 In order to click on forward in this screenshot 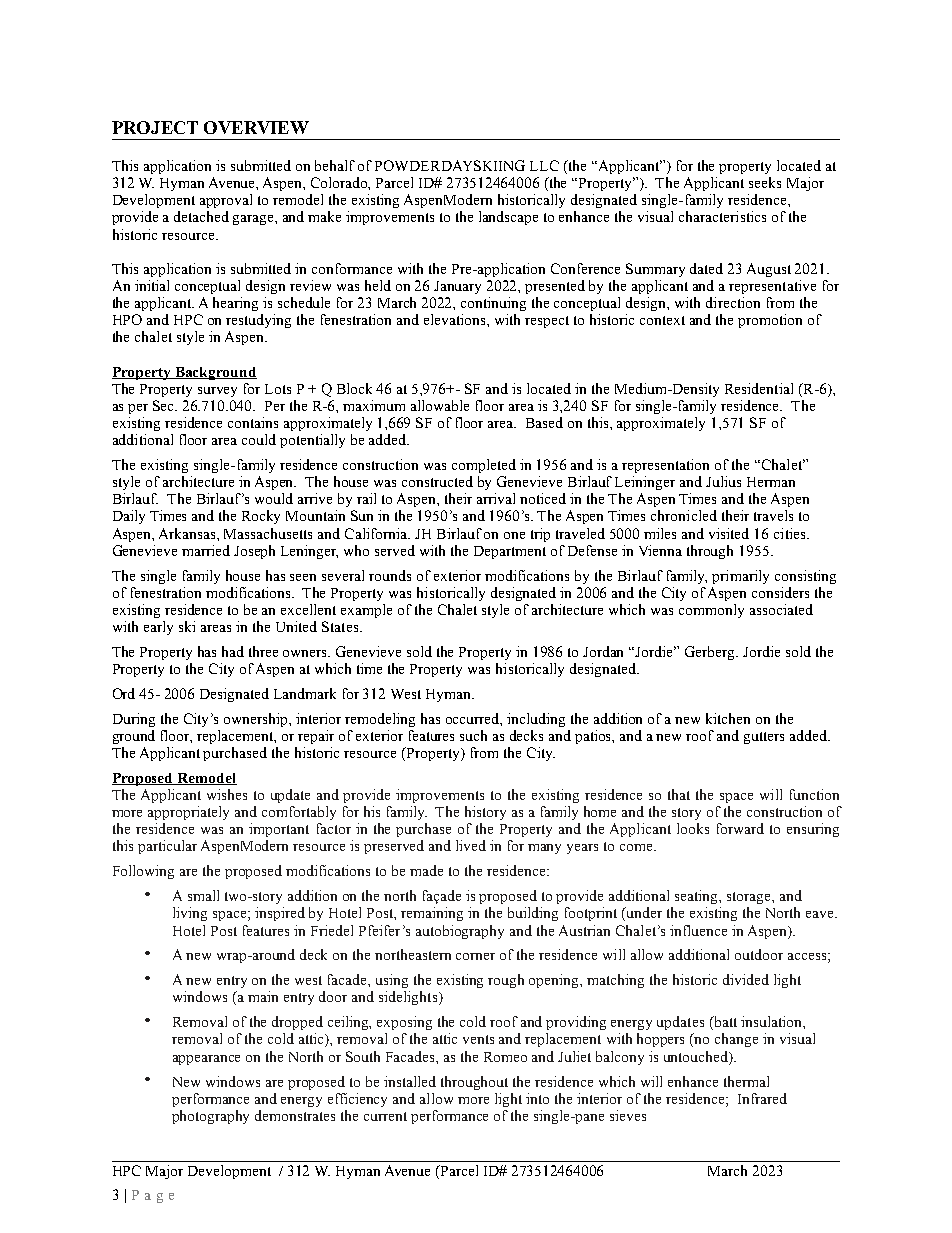, I will do `click(740, 828)`.
